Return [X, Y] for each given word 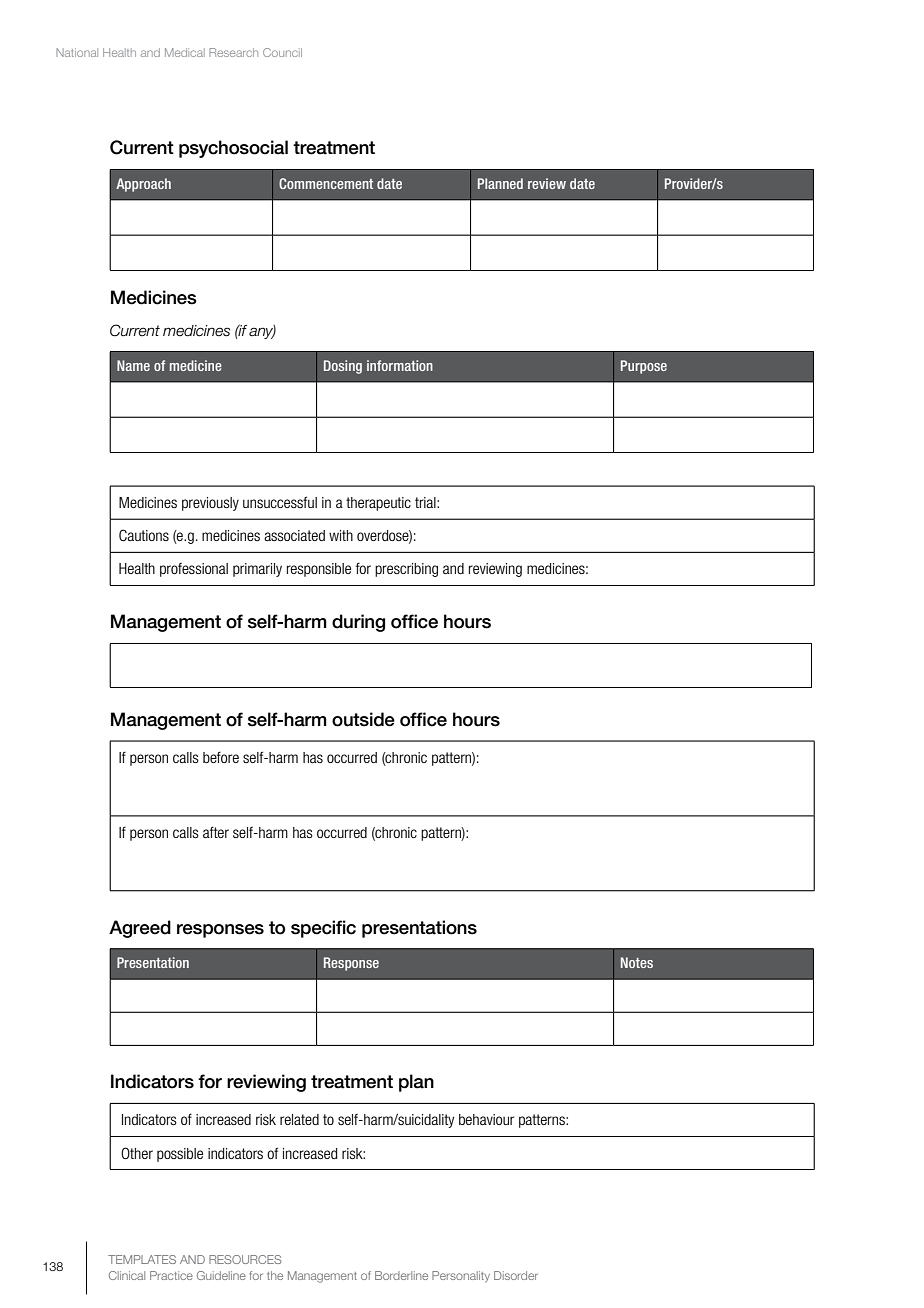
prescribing [406, 570]
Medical [185, 52]
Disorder [516, 1275]
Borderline [401, 1275]
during [358, 623]
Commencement [326, 183]
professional [194, 570]
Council [282, 52]
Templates [142, 1259]
